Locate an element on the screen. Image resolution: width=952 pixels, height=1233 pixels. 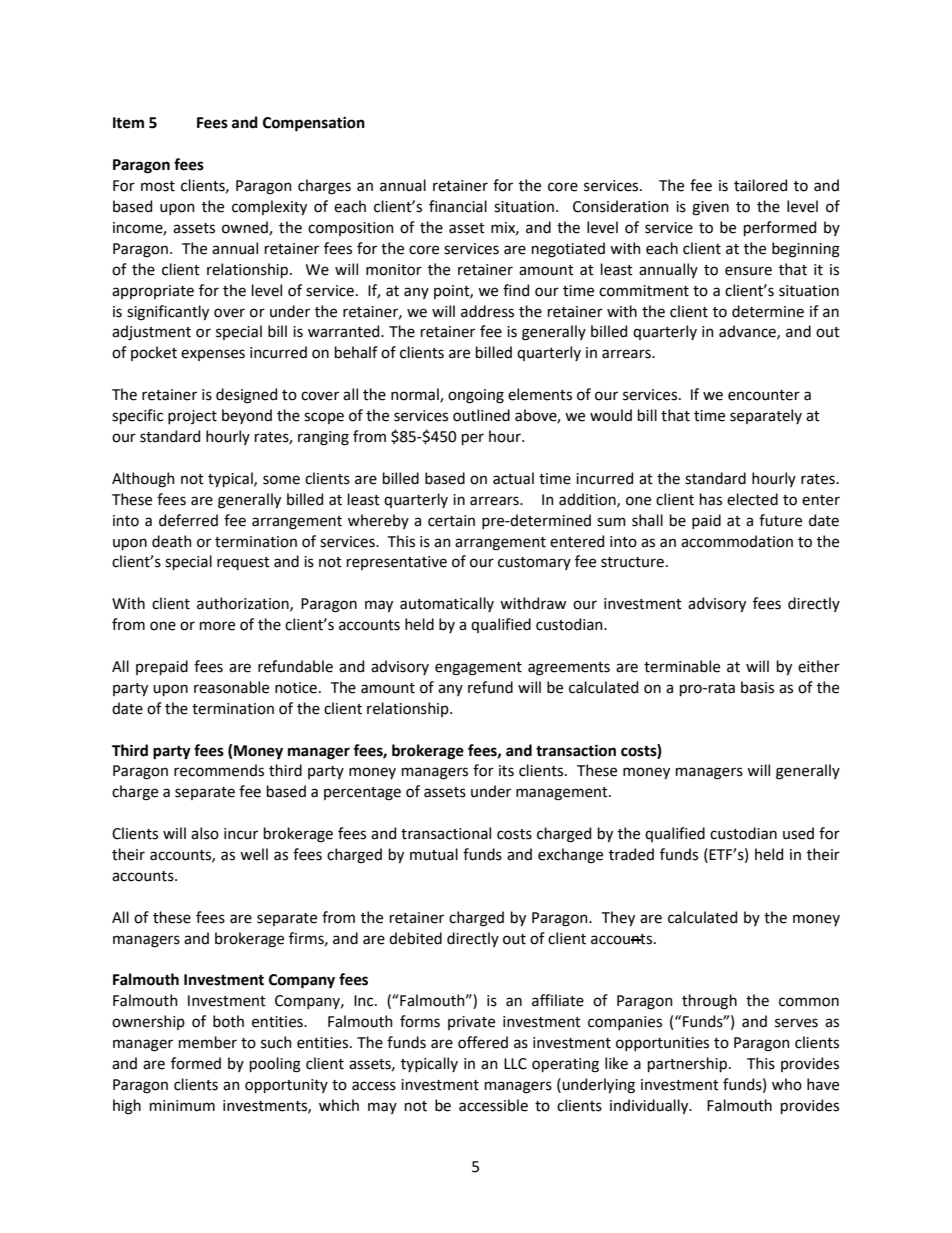
used is located at coordinates (798, 833).
